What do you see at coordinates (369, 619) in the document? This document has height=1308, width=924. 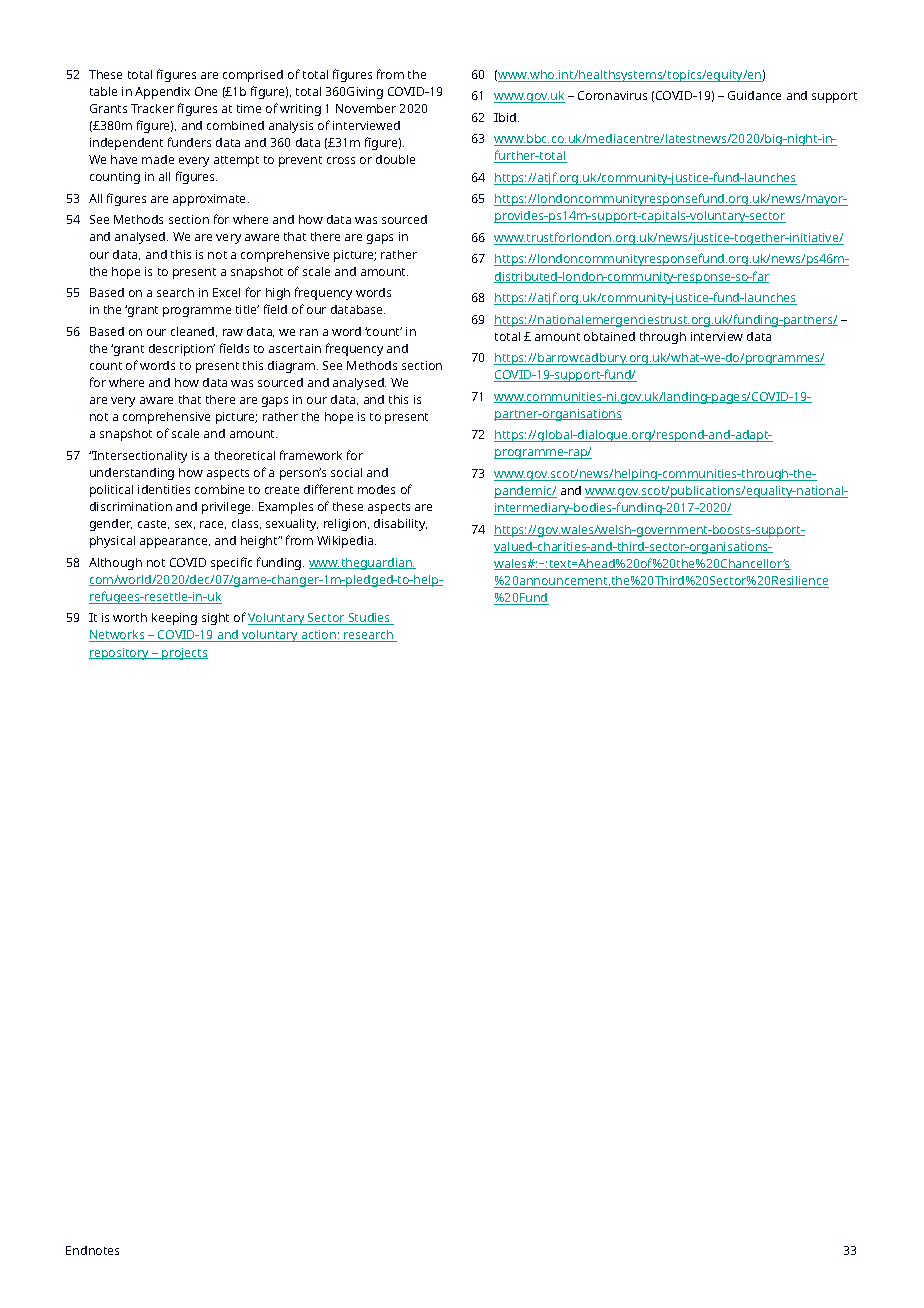 I see `Studies` at bounding box center [369, 619].
